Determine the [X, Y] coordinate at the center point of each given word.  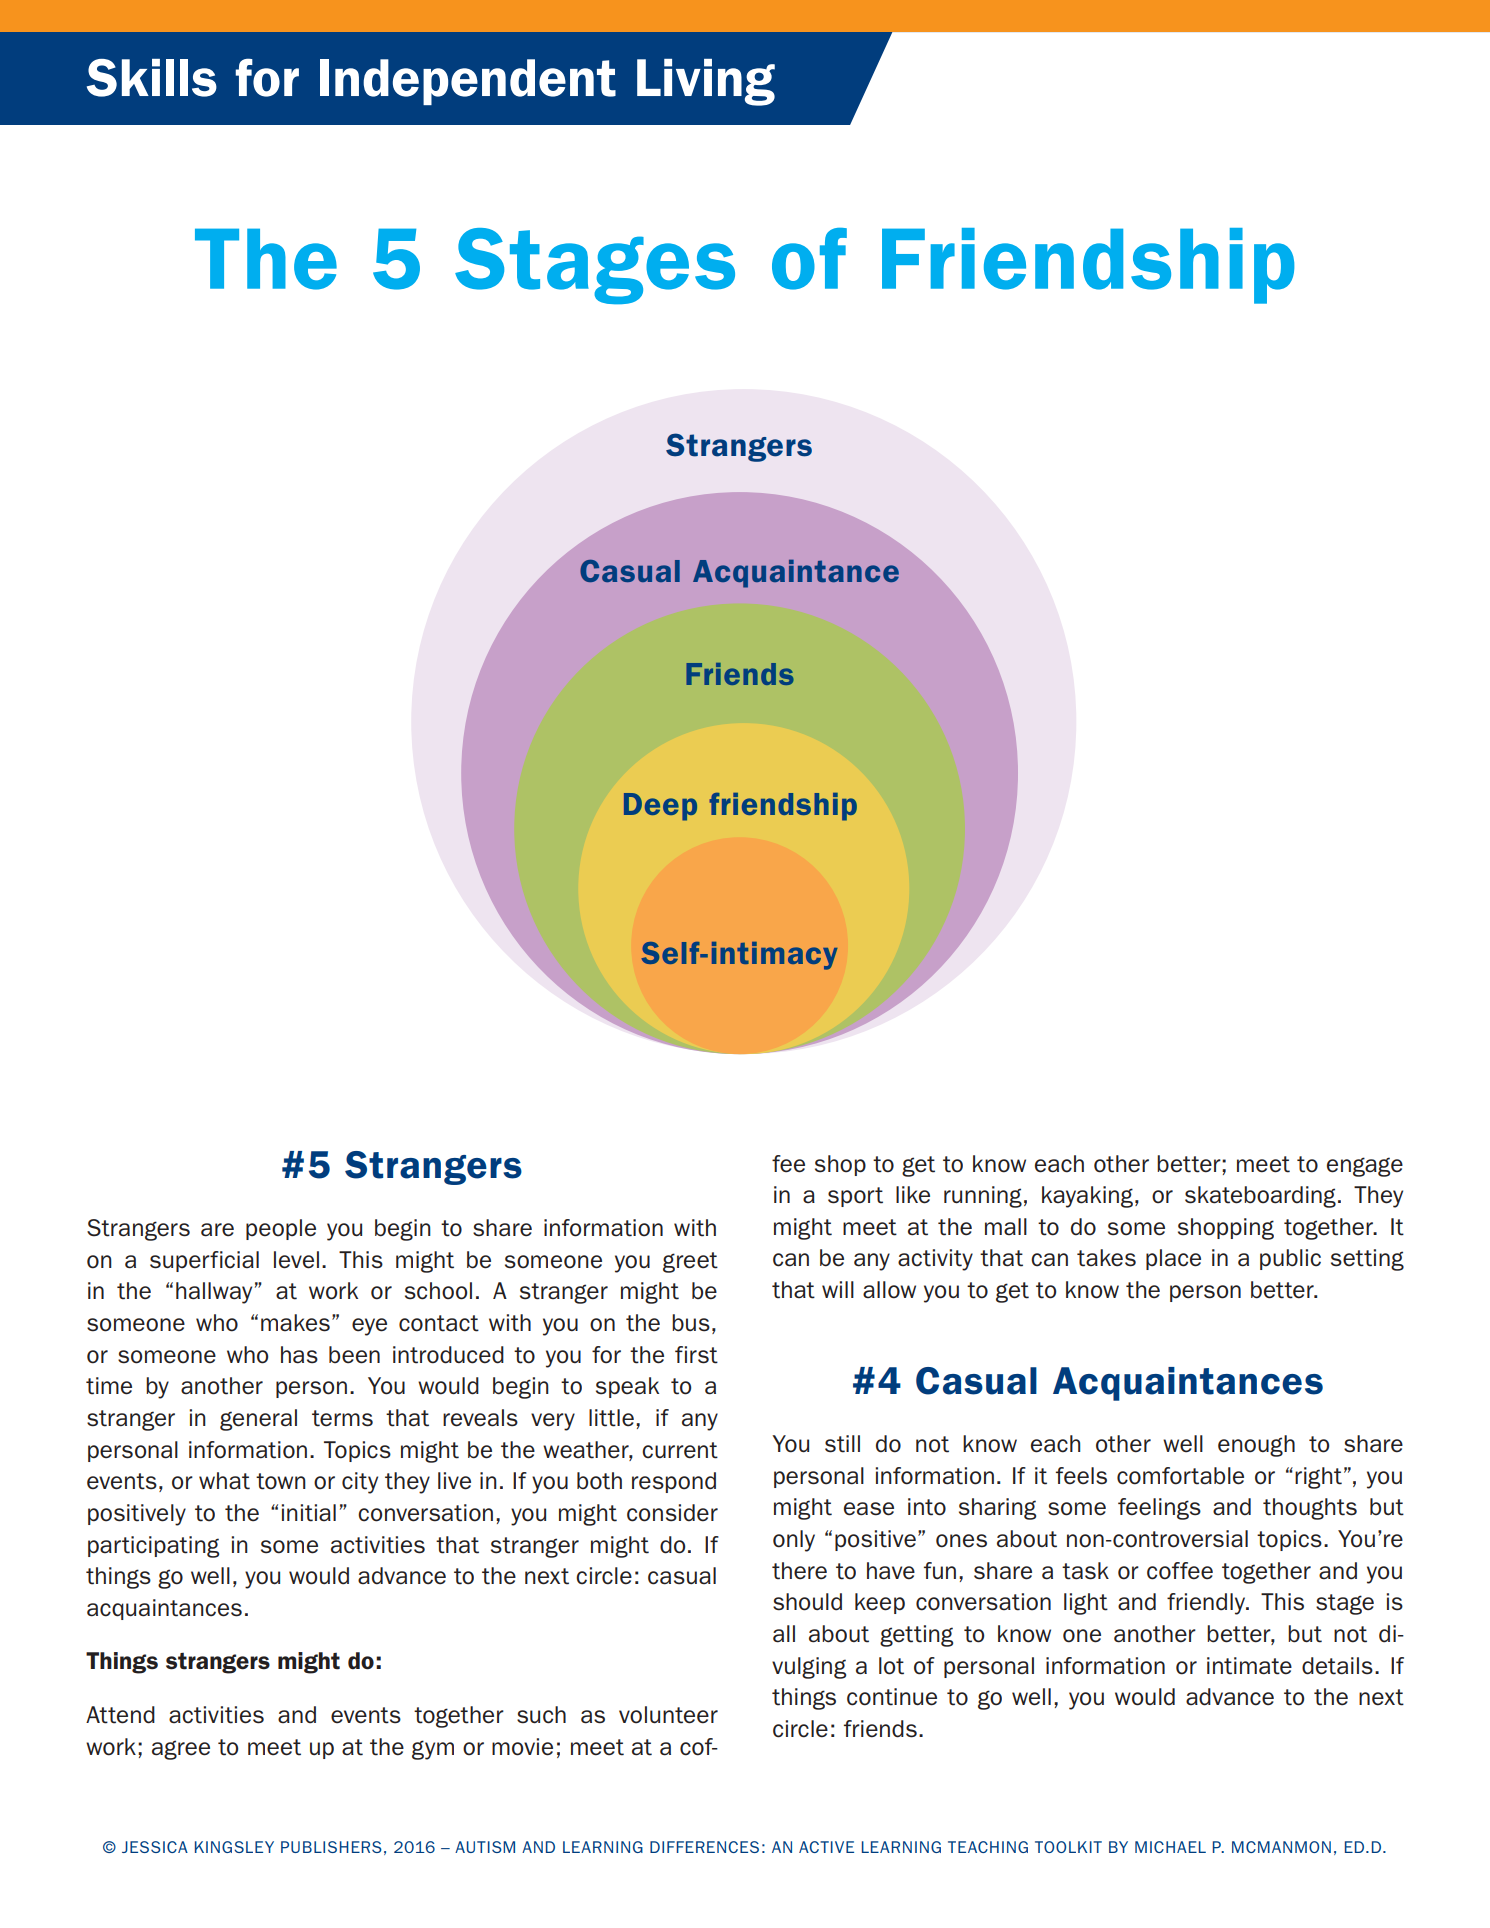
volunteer [668, 1715]
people [281, 1229]
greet [690, 1262]
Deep [660, 807]
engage [1365, 1167]
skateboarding [1260, 1197]
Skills [152, 78]
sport [855, 1197]
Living [706, 82]
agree [181, 1750]
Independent [468, 82]
